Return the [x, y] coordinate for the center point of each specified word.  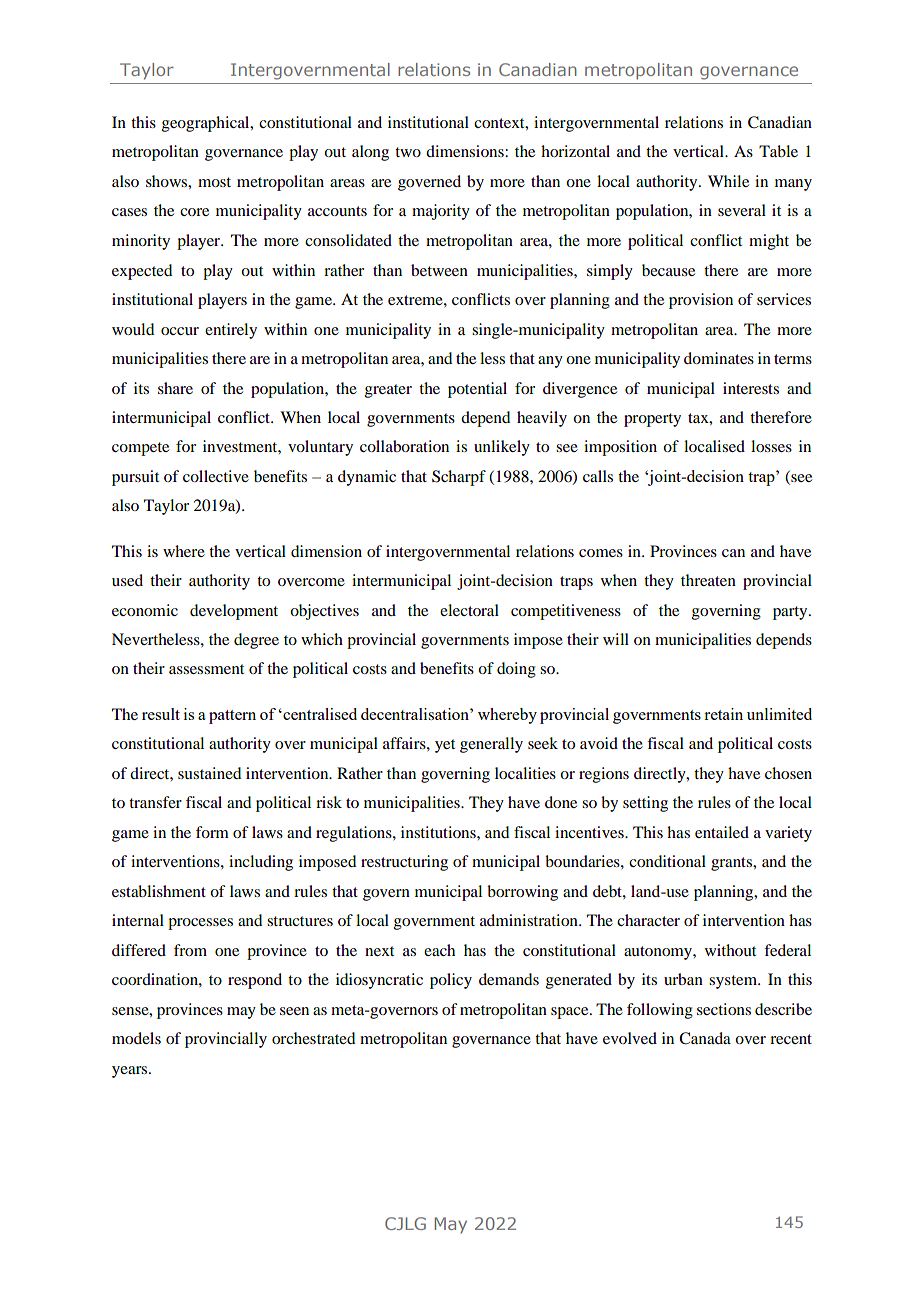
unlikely [502, 448]
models [136, 1038]
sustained [209, 773]
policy [451, 981]
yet [445, 746]
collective [216, 476]
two [408, 152]
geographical [207, 124]
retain [723, 714]
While [728, 181]
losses [771, 446]
